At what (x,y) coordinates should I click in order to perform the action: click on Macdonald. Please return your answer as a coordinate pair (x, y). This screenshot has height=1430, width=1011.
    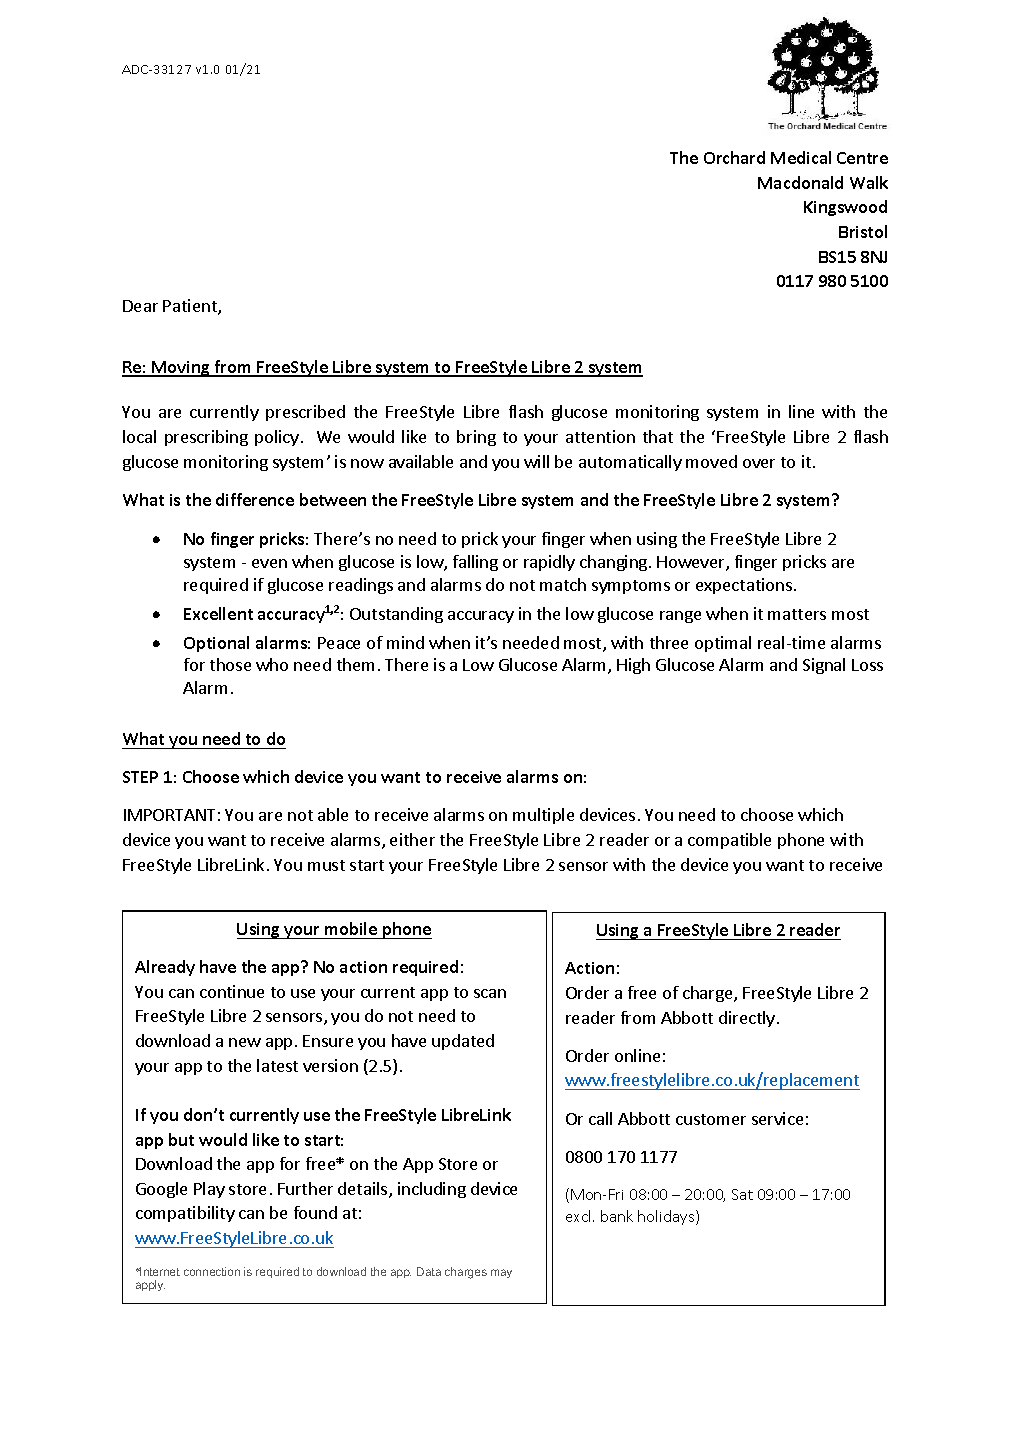
    Looking at the image, I should click on (800, 182).
